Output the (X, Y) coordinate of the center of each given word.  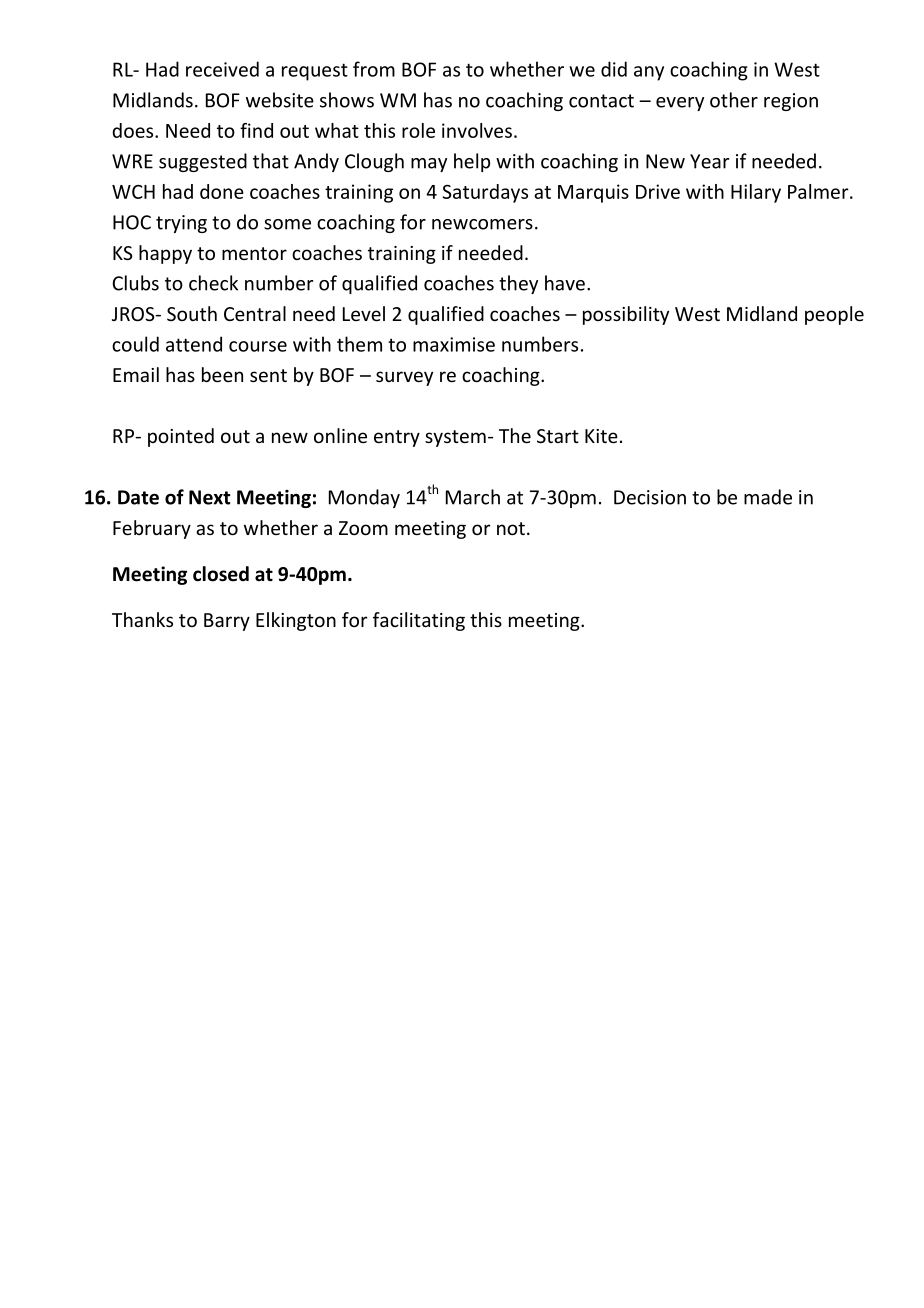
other (734, 100)
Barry (227, 622)
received (222, 69)
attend (194, 344)
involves (477, 130)
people (834, 315)
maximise (454, 344)
